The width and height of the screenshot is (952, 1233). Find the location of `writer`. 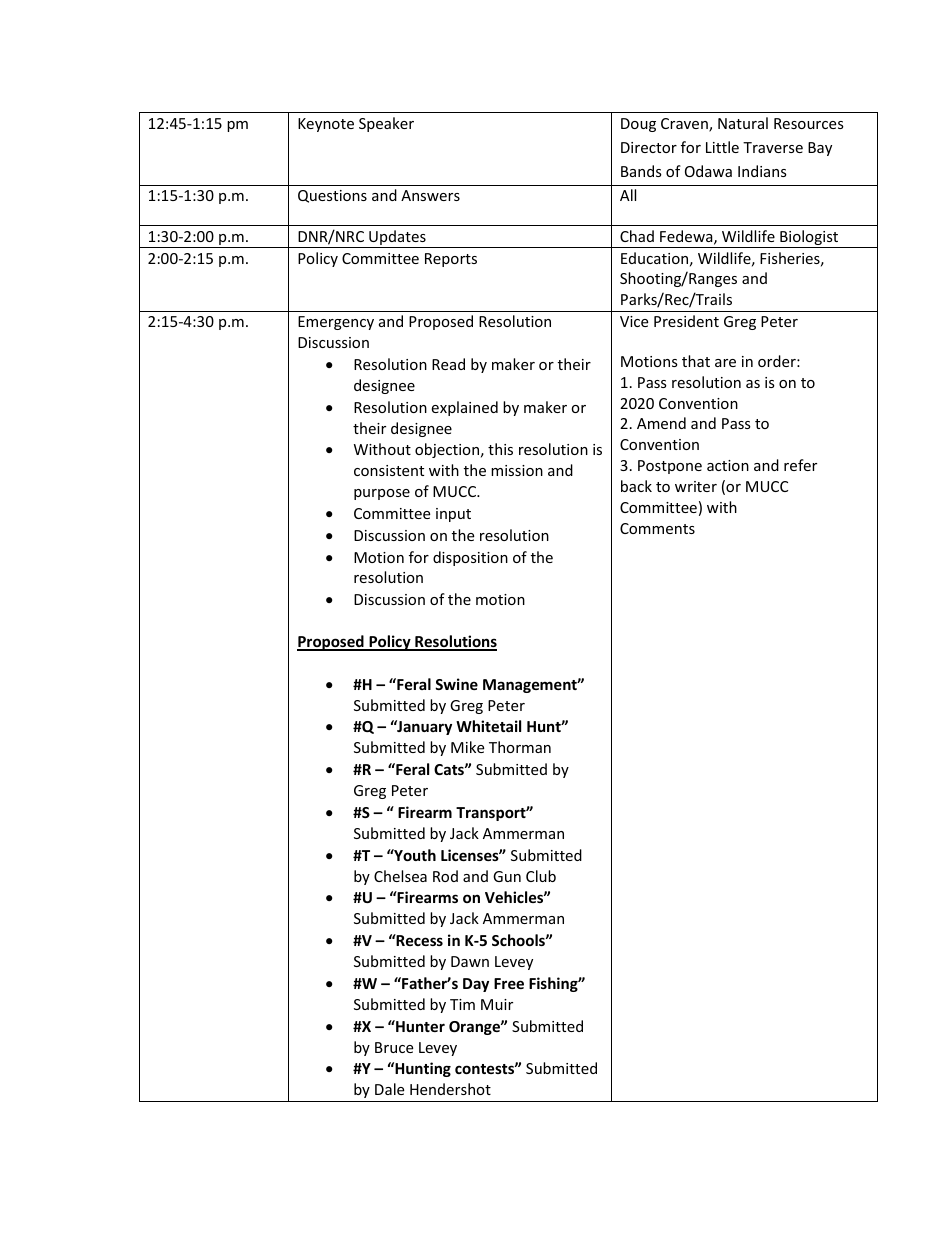

writer is located at coordinates (696, 486).
